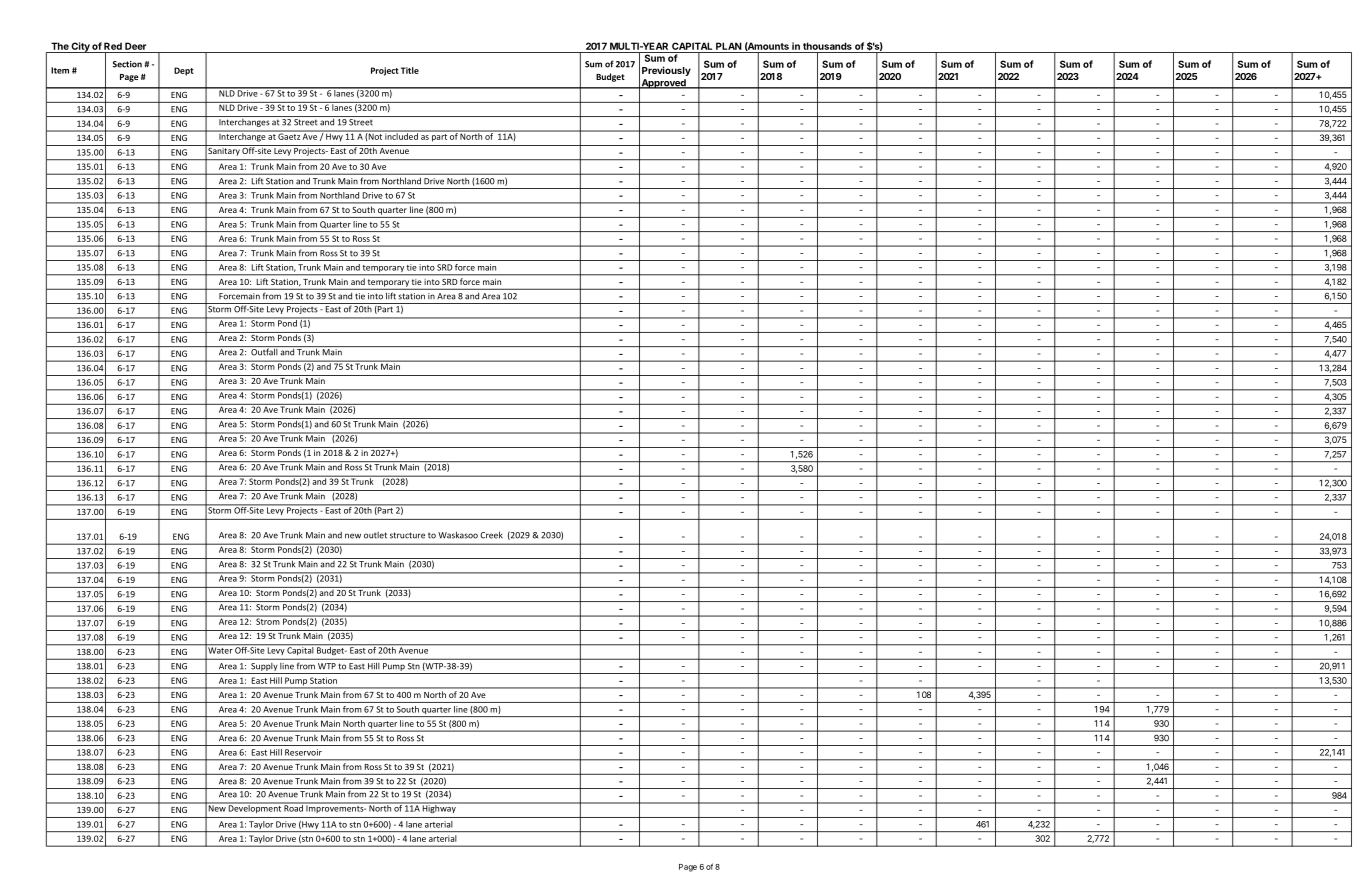  I want to click on Previously, so click(666, 71).
